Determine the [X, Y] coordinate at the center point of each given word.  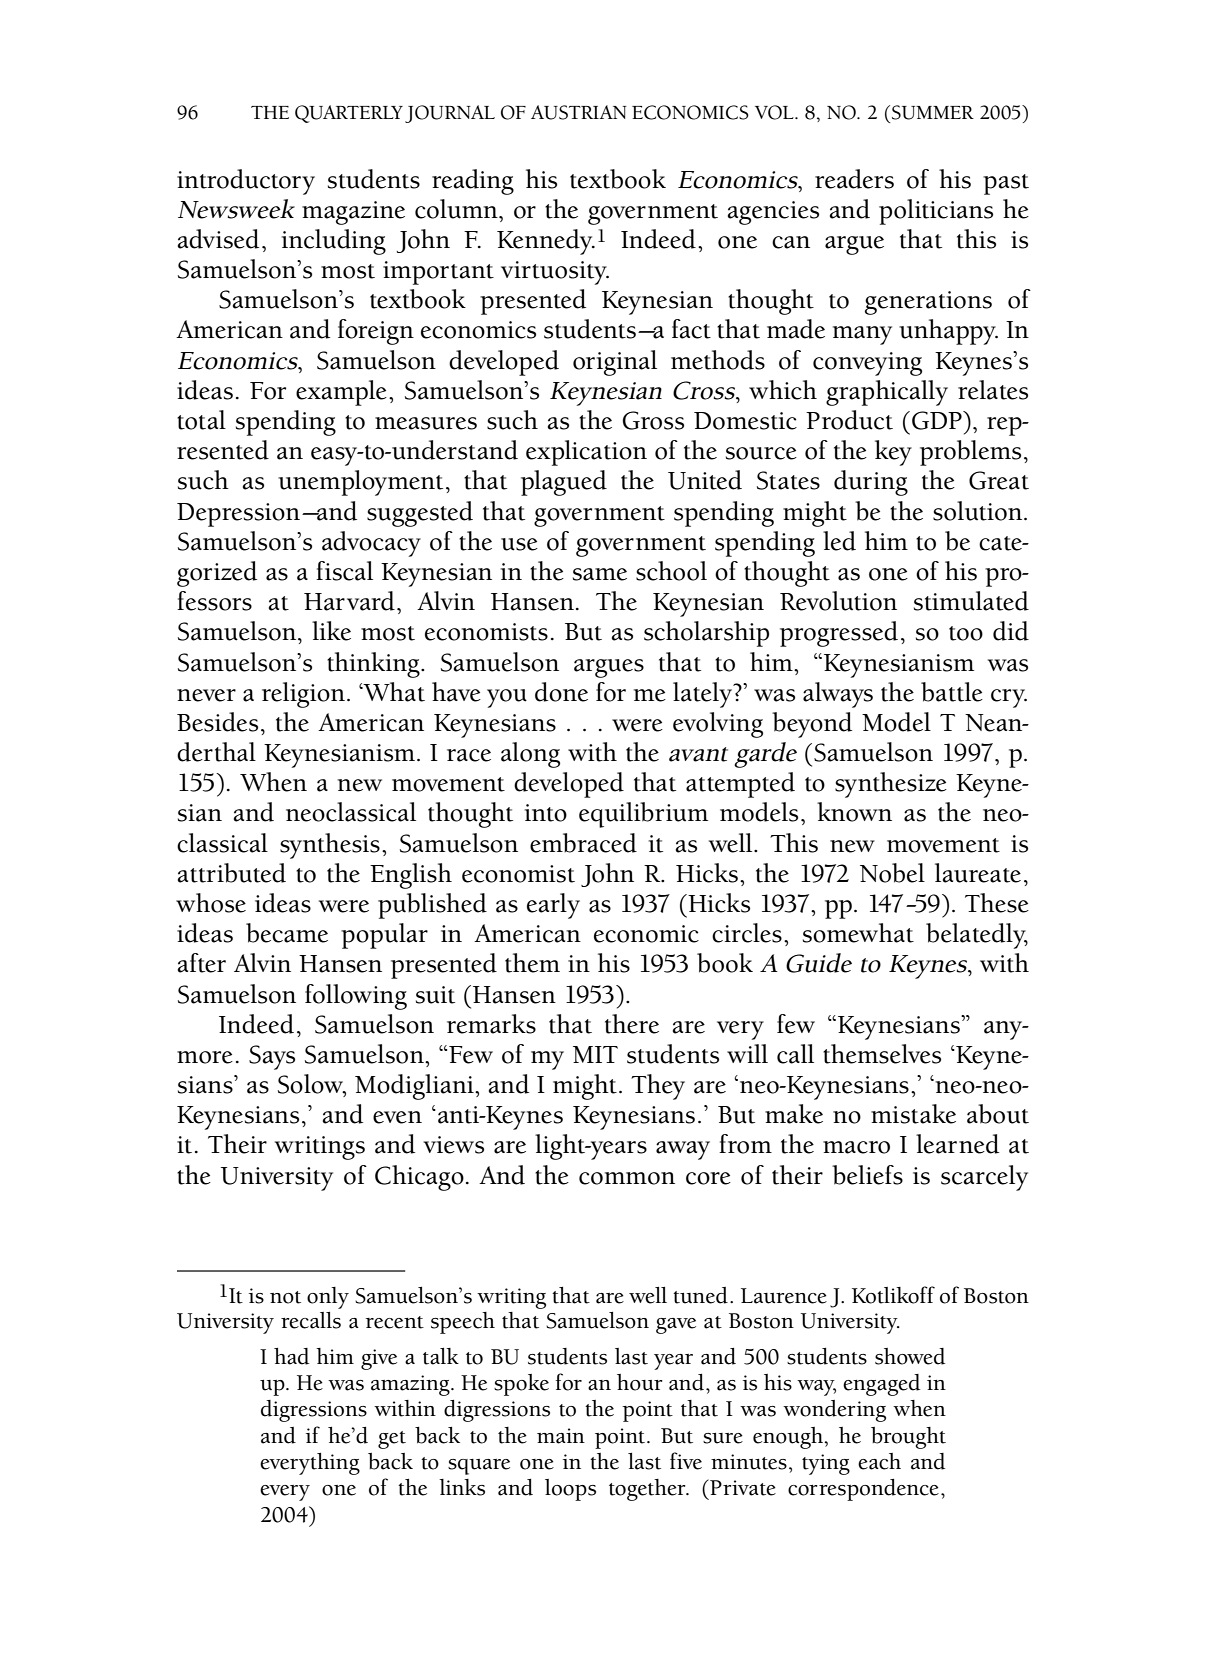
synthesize [891, 785]
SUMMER [933, 112]
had [291, 1356]
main [561, 1436]
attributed [232, 873]
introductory [246, 182]
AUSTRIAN [579, 112]
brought [908, 1438]
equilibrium [643, 815]
